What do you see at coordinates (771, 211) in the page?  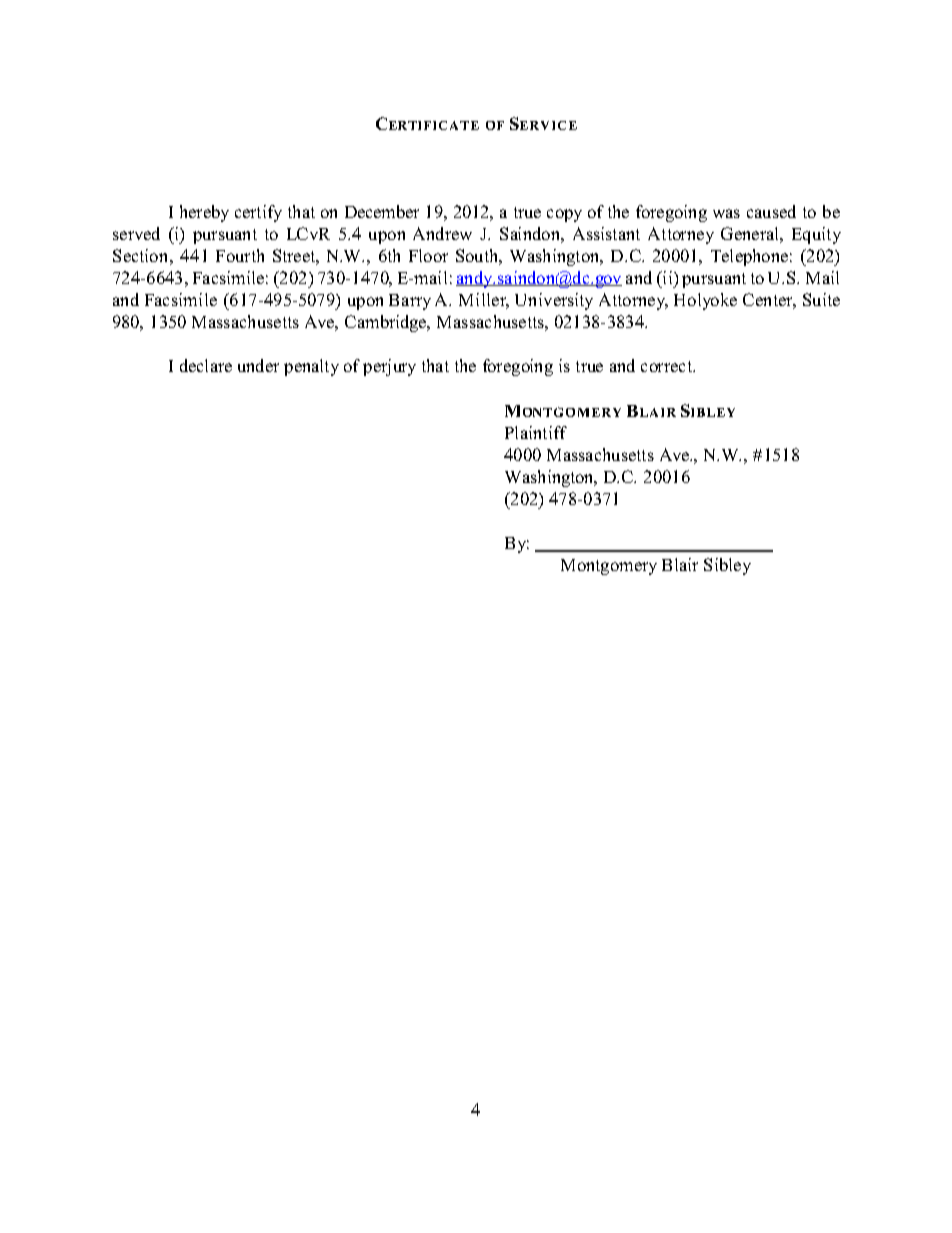 I see `caused` at bounding box center [771, 211].
